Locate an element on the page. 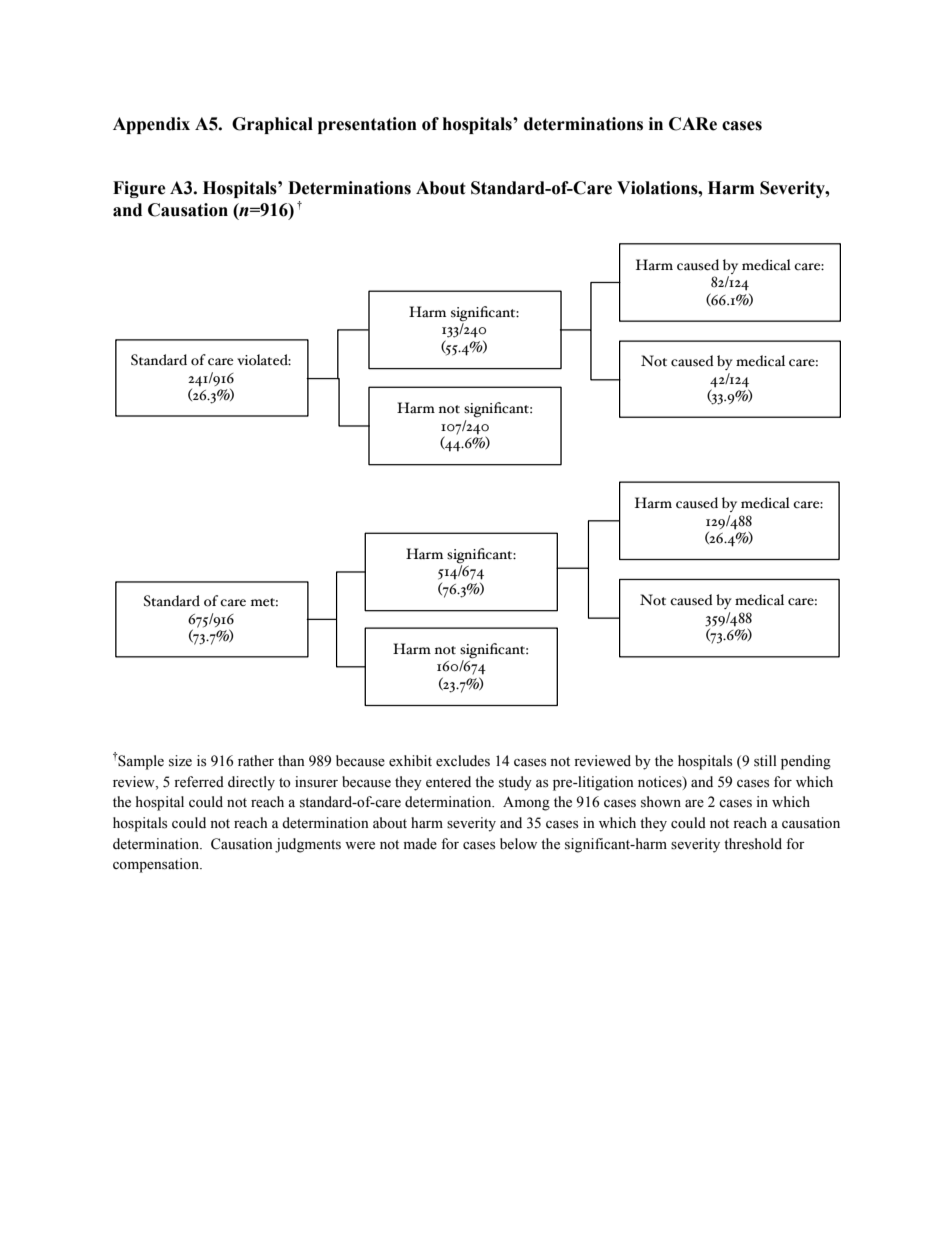 The height and width of the image is (1233, 952). still is located at coordinates (765, 761).
